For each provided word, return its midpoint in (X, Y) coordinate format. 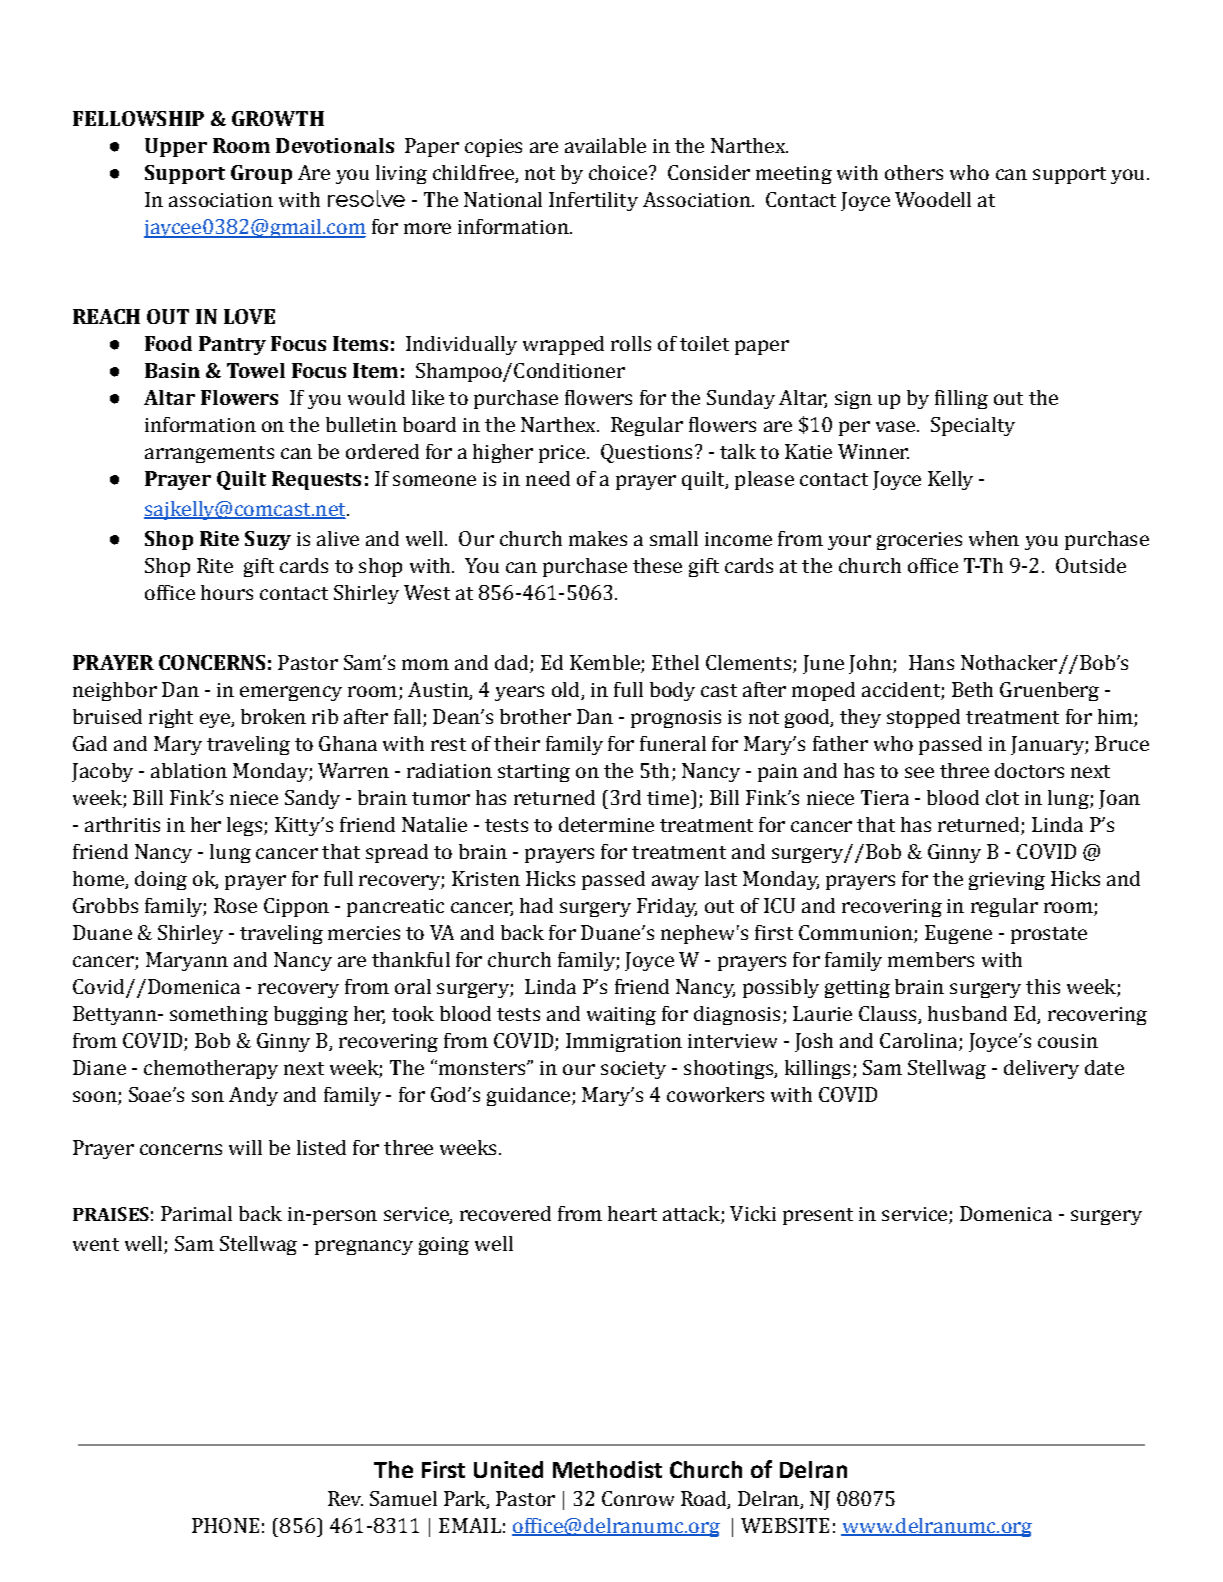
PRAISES (111, 1214)
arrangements (209, 454)
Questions (646, 453)
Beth (972, 689)
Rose (235, 905)
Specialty (973, 426)
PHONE (225, 1525)
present (818, 1216)
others (914, 172)
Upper (176, 147)
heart (632, 1213)
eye (216, 720)
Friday (667, 907)
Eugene (958, 934)
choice (618, 172)
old (567, 691)
